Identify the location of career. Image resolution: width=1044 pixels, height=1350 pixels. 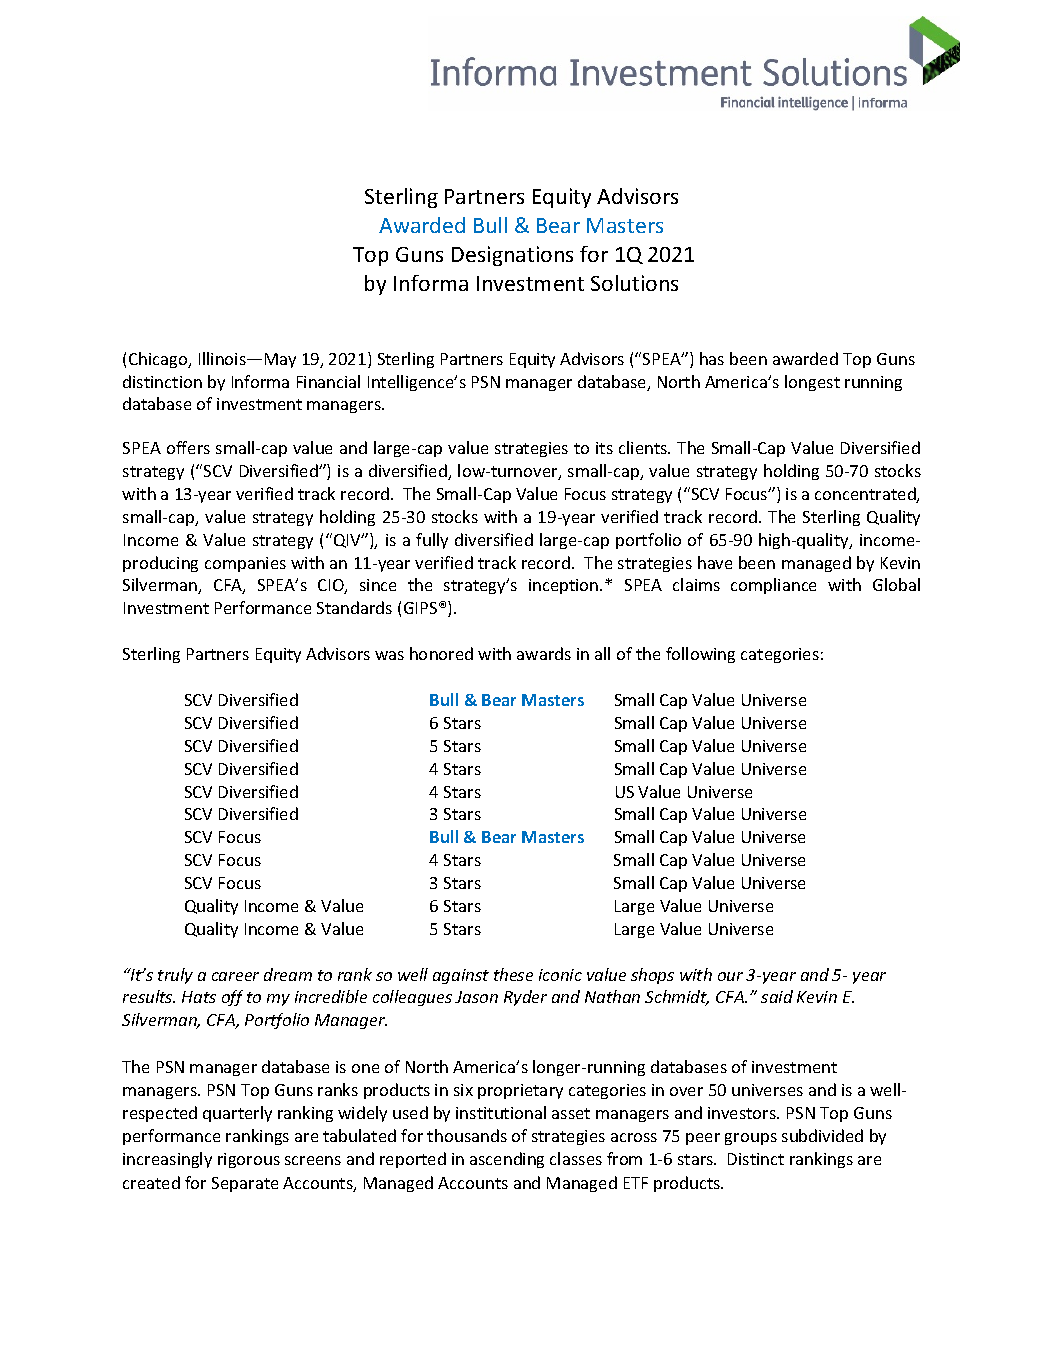
(235, 976).
